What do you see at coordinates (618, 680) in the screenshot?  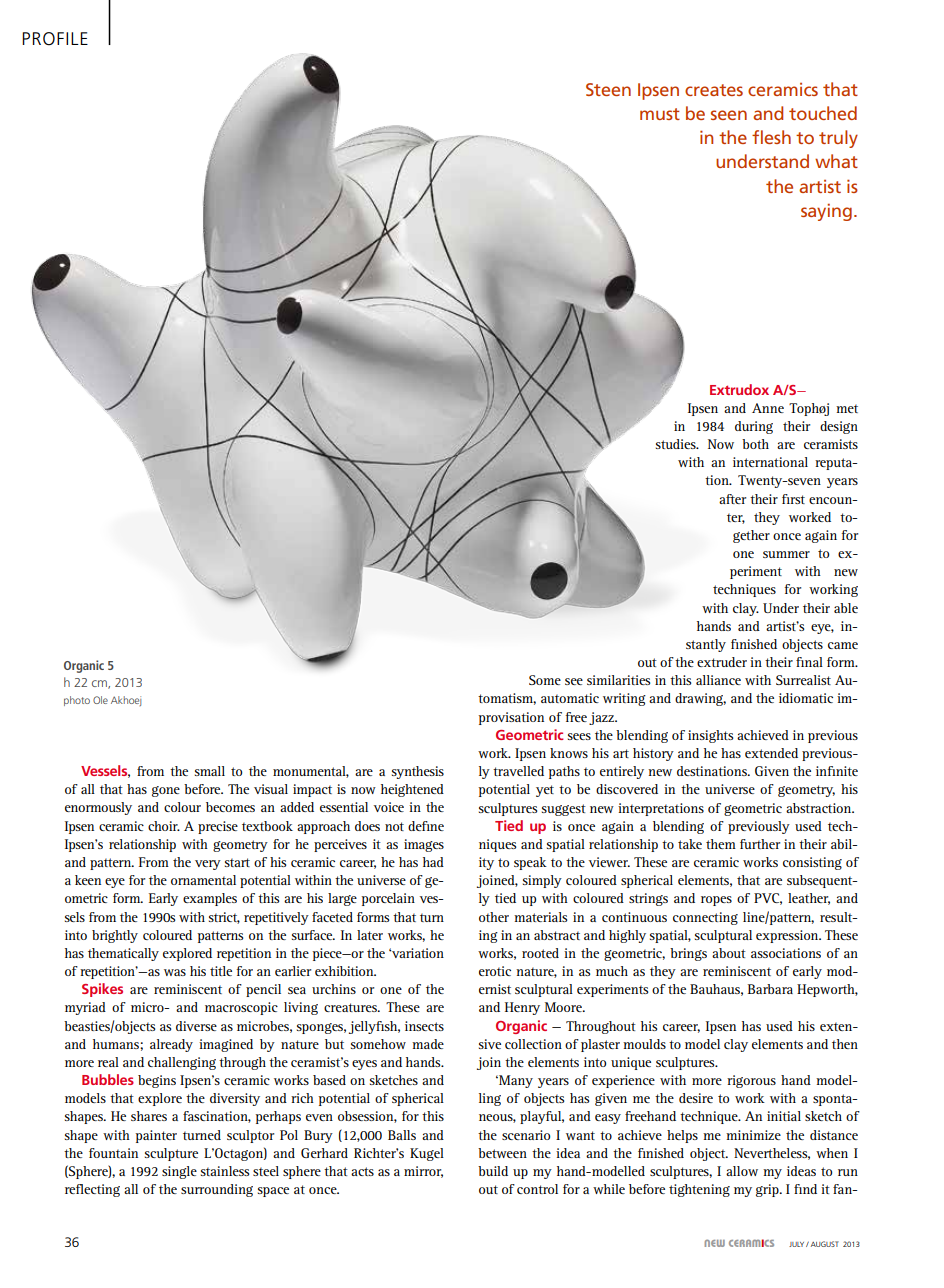 I see `similarities` at bounding box center [618, 680].
